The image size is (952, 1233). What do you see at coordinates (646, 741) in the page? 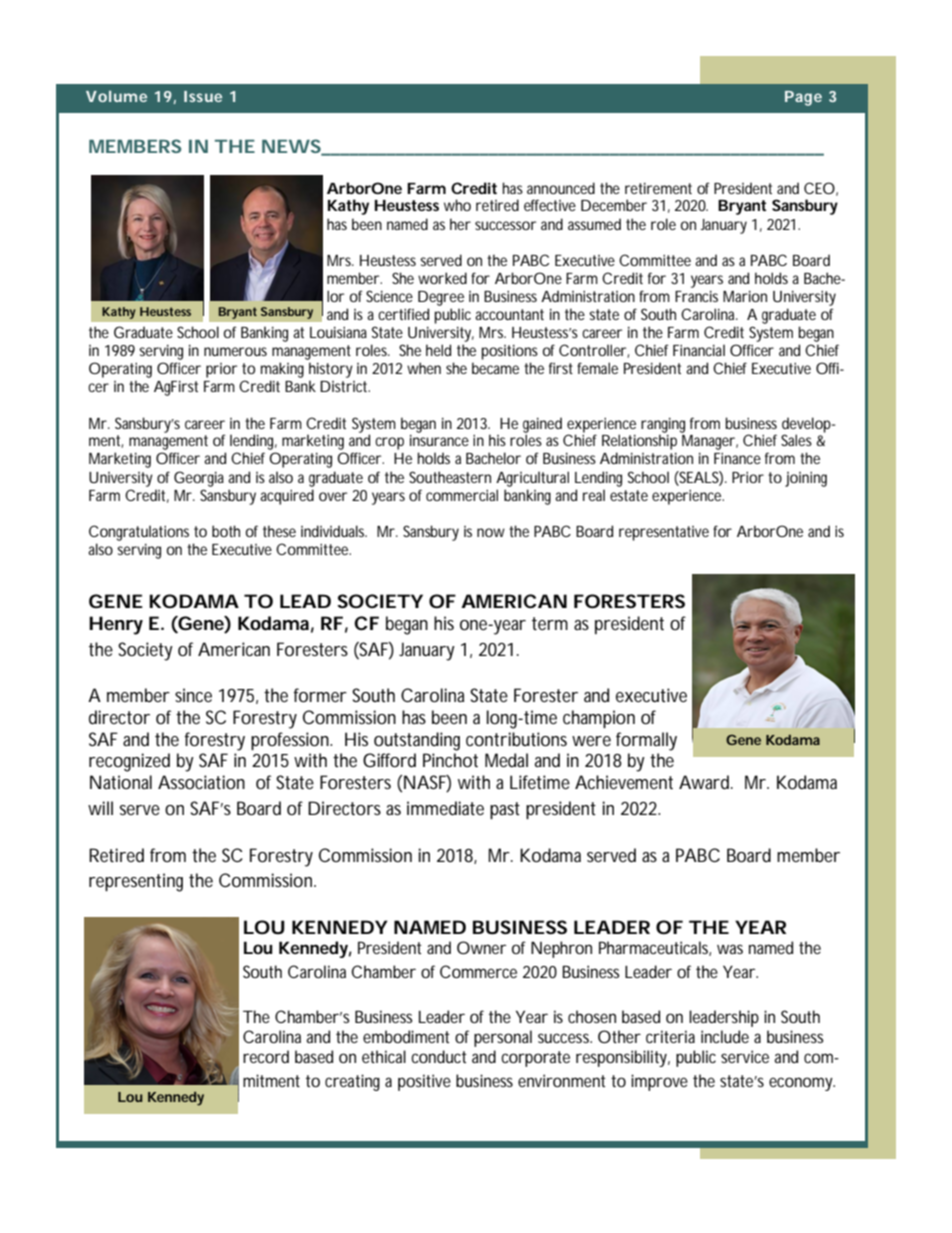
I see `formally` at bounding box center [646, 741].
